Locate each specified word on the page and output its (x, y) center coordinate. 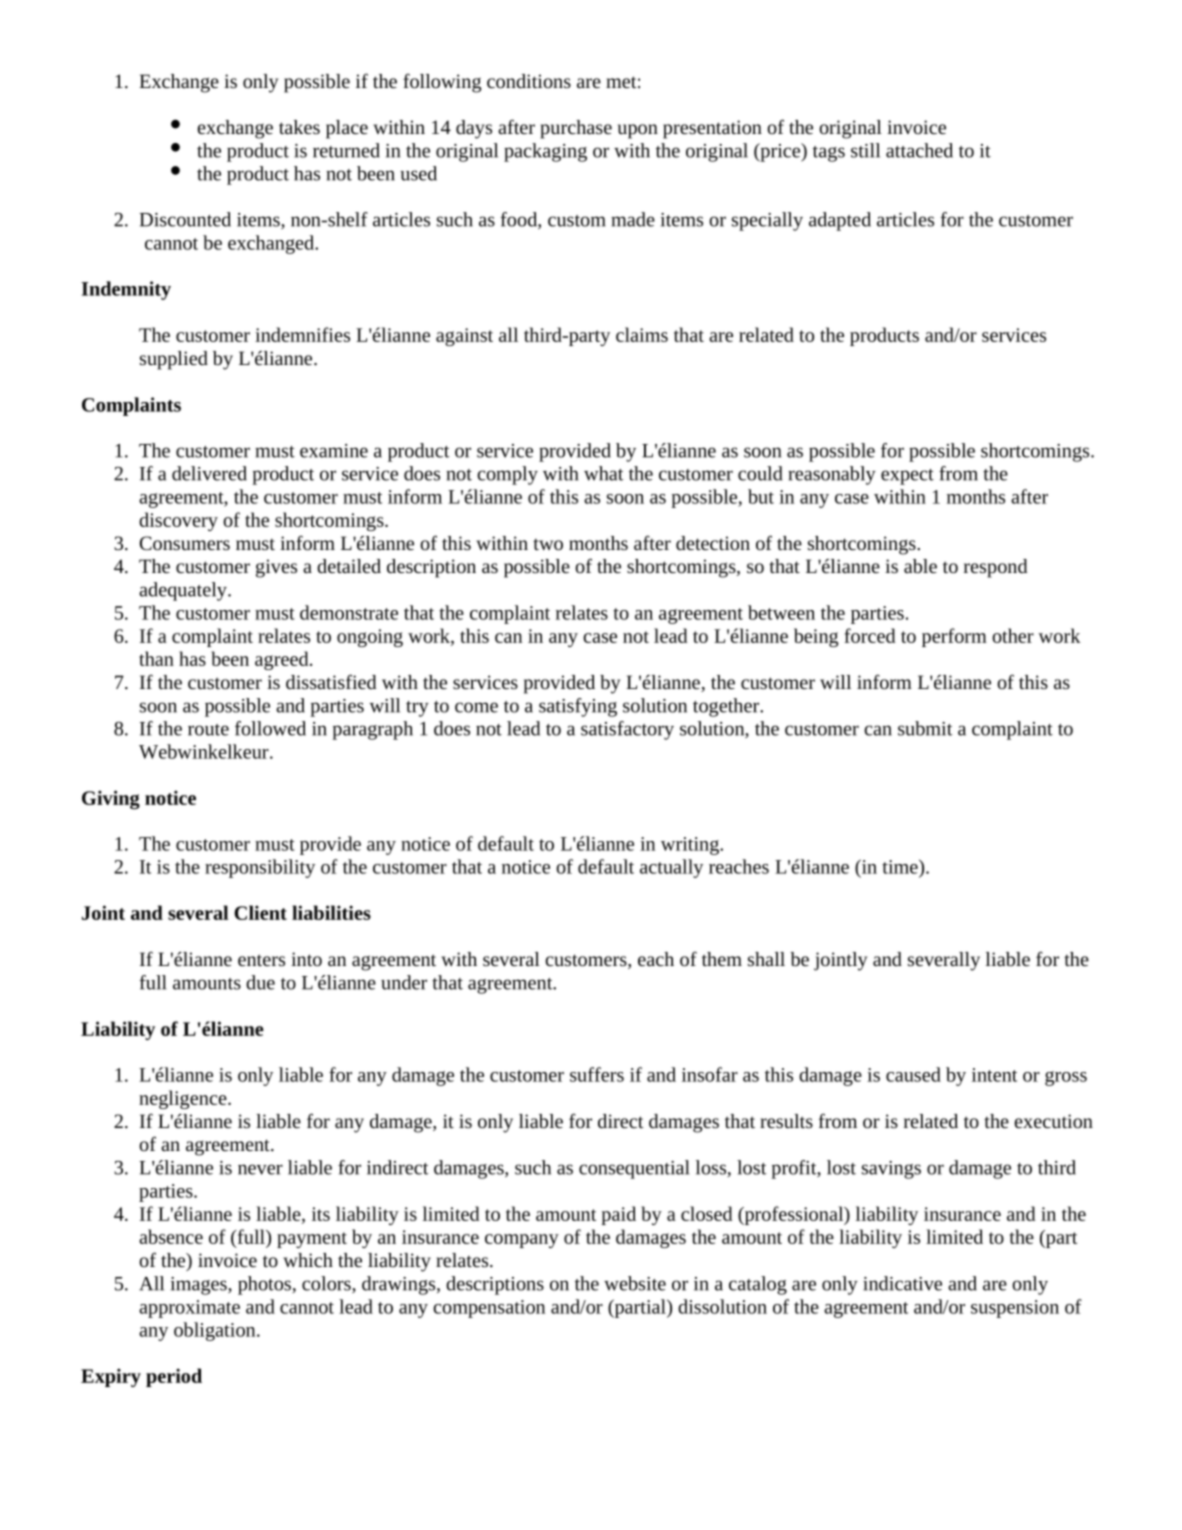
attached (919, 150)
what (603, 473)
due (260, 982)
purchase (576, 129)
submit (925, 728)
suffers (597, 1074)
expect (907, 477)
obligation (216, 1331)
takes (299, 127)
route (208, 730)
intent (994, 1075)
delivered (209, 473)
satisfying (578, 707)
